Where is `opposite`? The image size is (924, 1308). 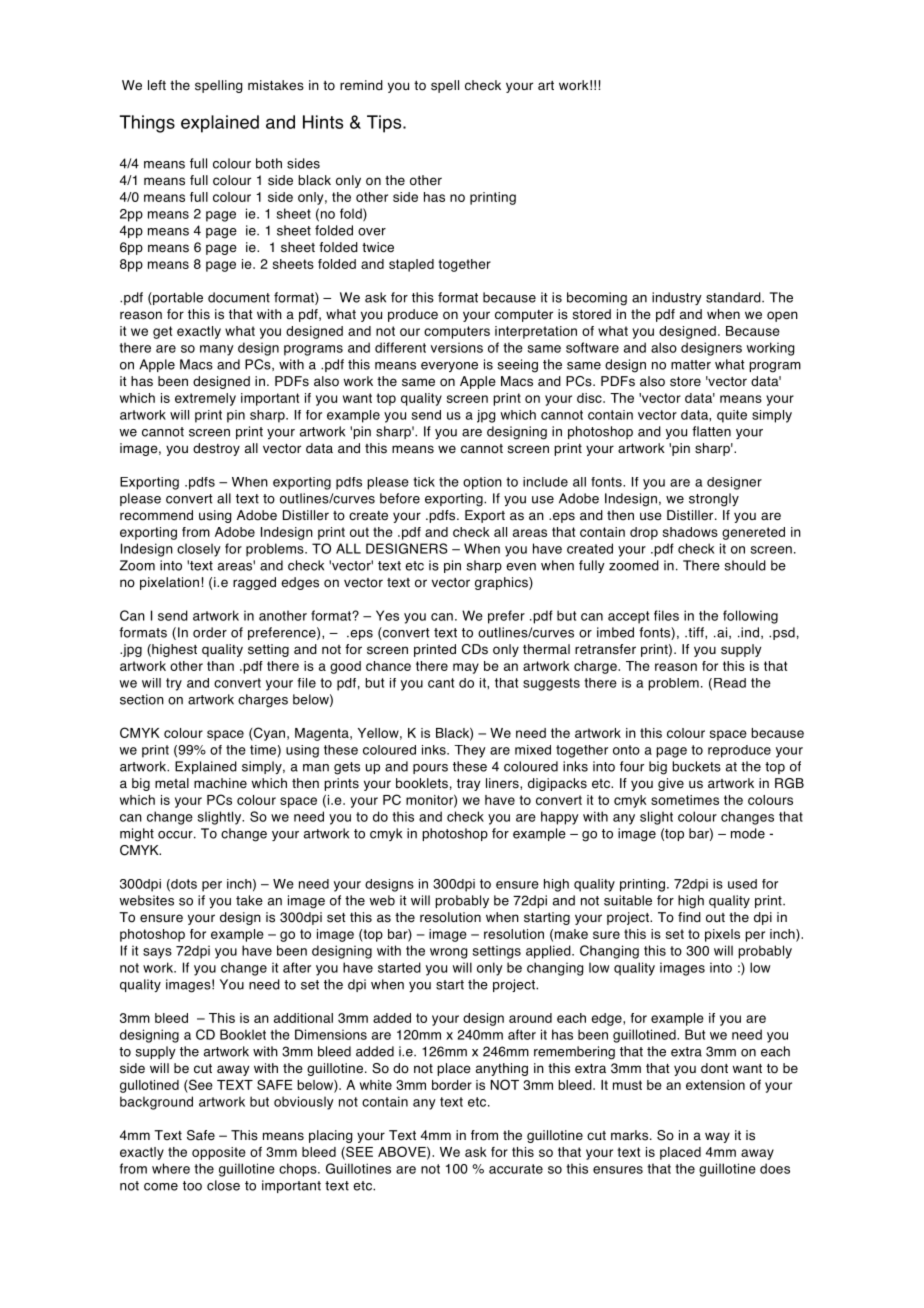
opposite is located at coordinates (219, 1153).
